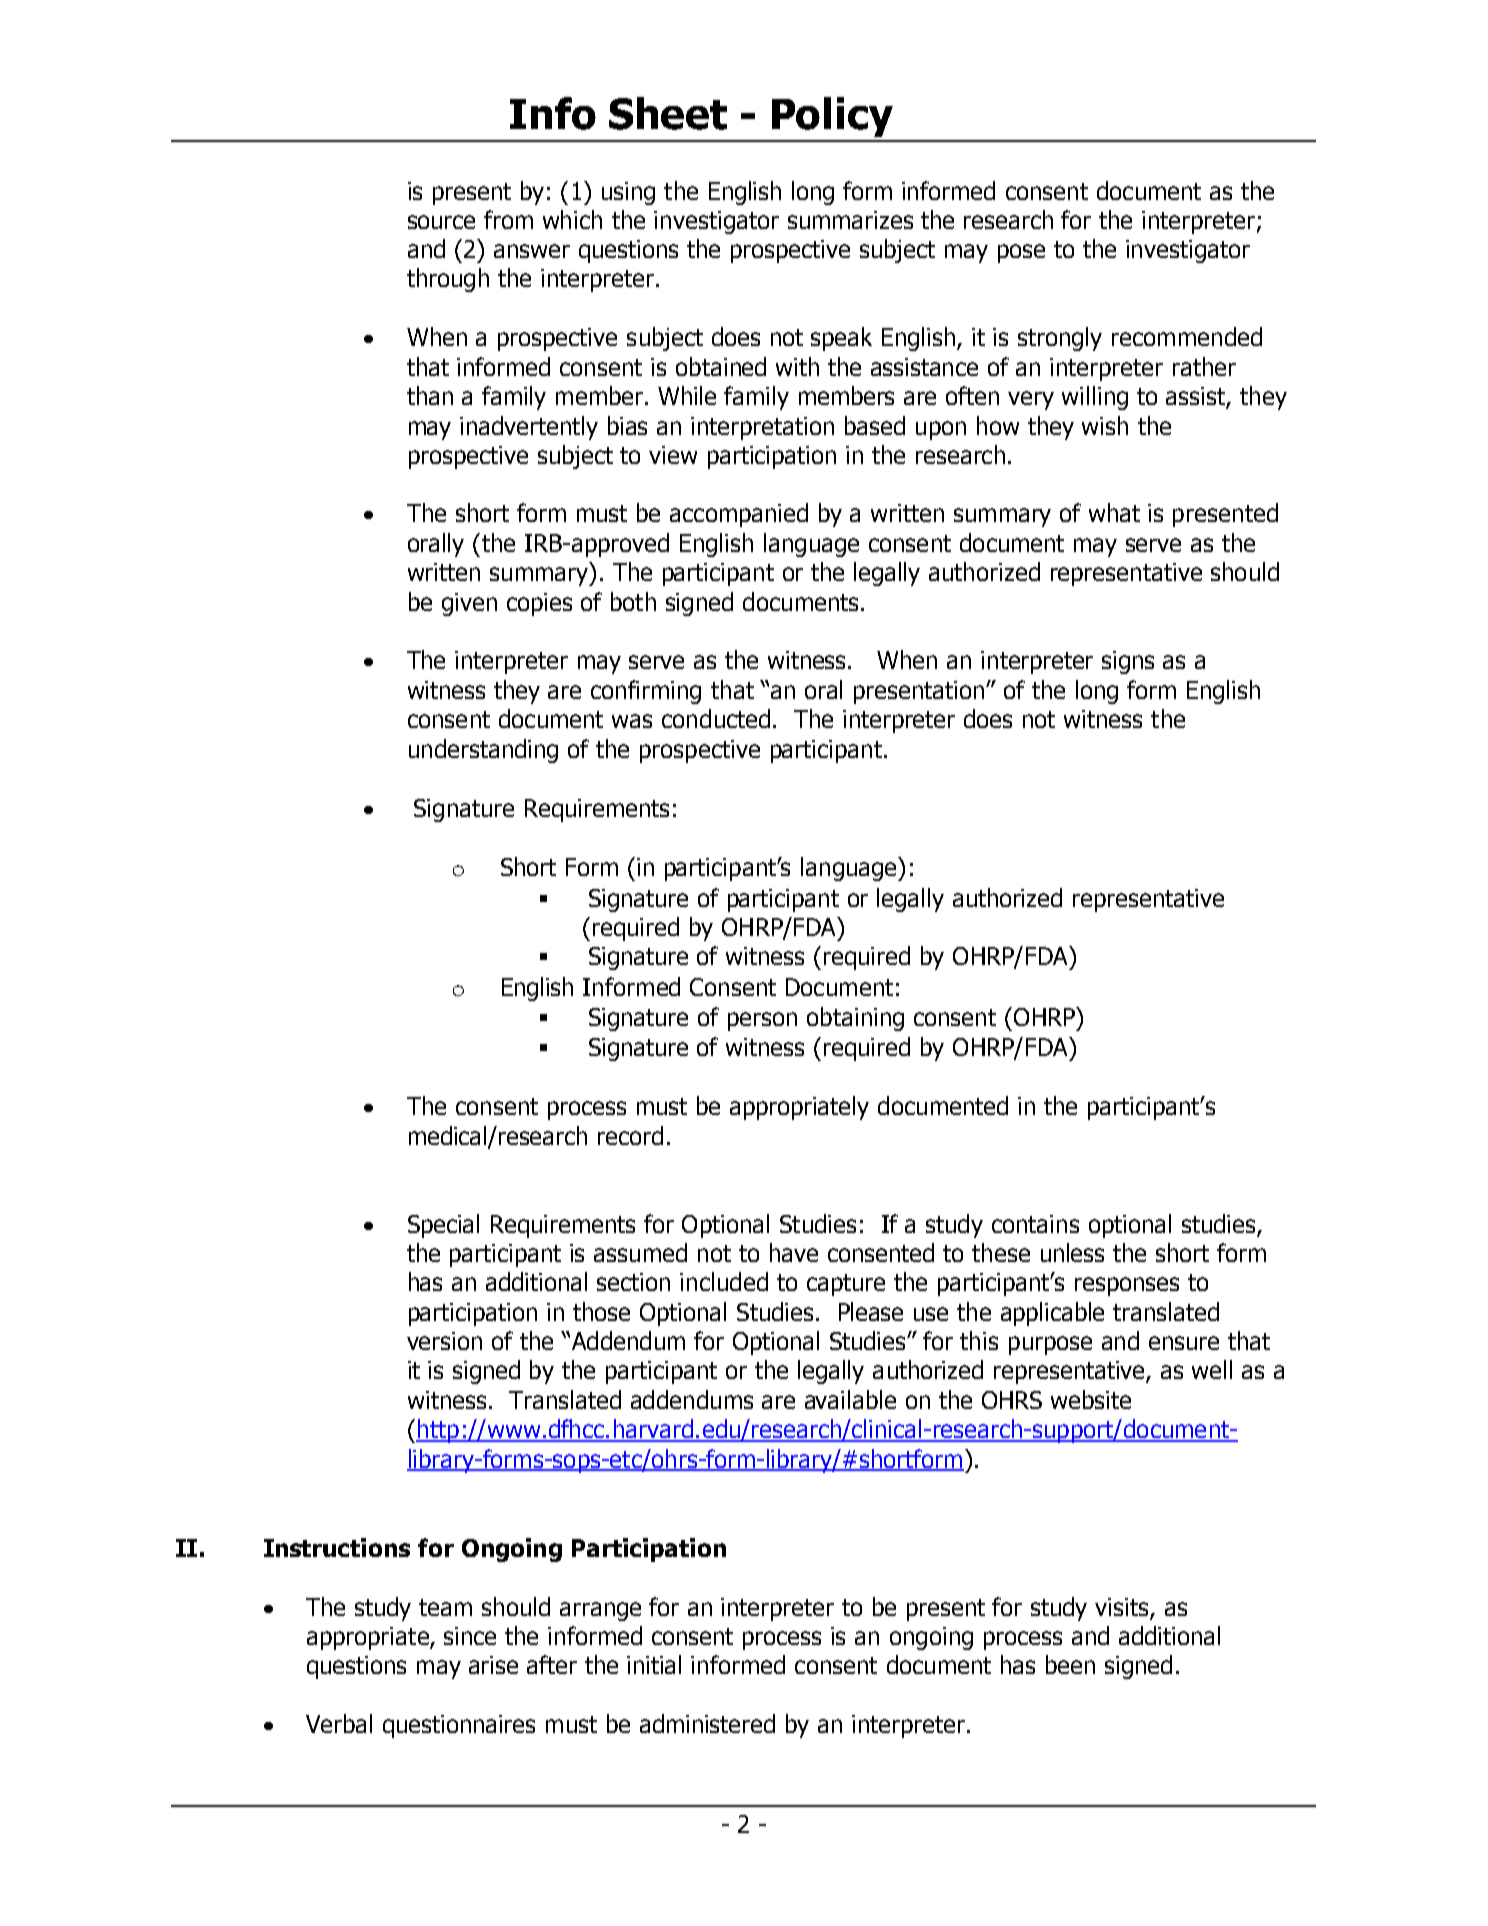 This document has width=1488, height=1926. I want to click on source, so click(441, 222).
